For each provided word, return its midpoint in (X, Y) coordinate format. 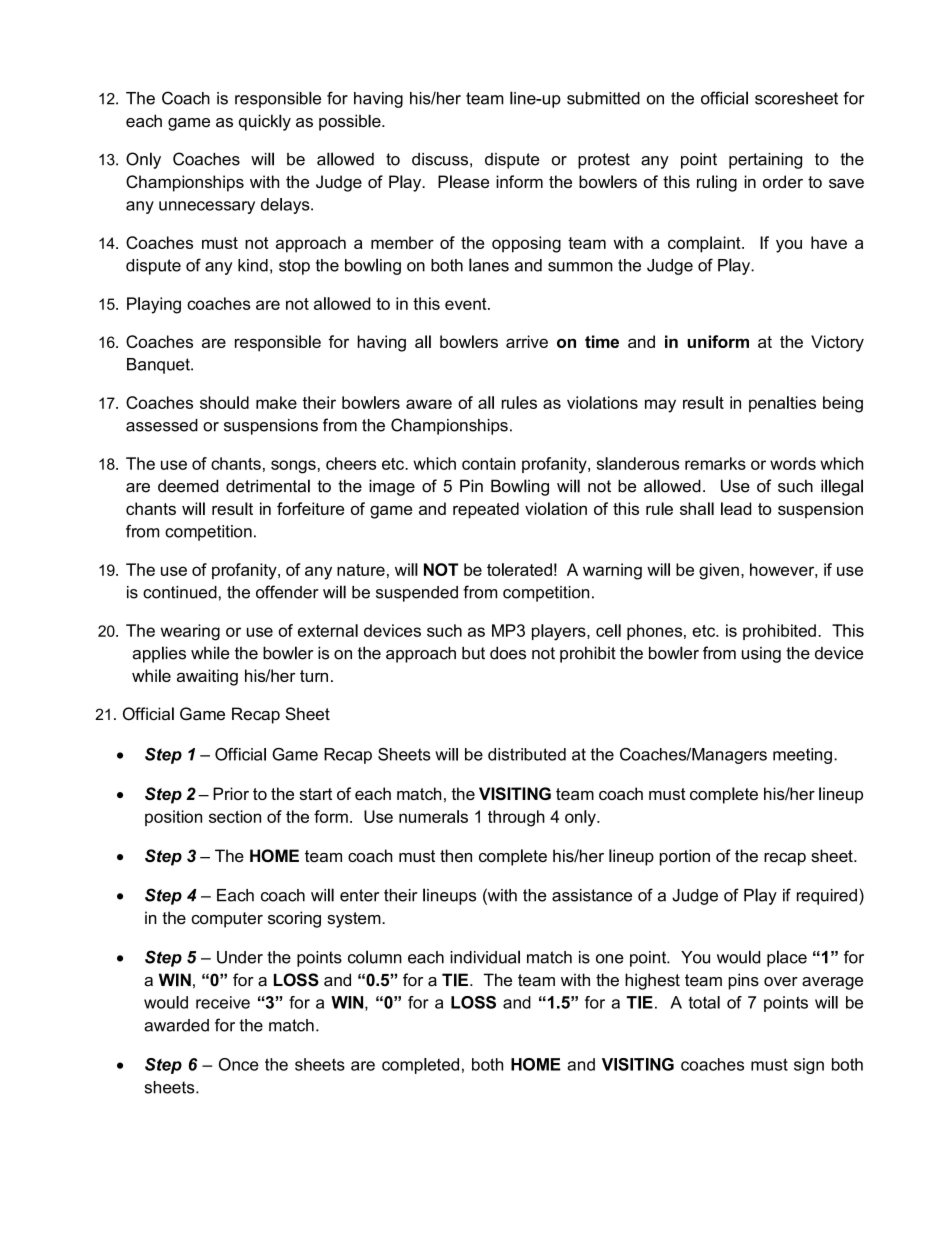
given (719, 571)
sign (809, 1066)
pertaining (765, 161)
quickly (265, 122)
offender (287, 592)
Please (463, 181)
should (224, 402)
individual (485, 957)
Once (239, 1064)
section (235, 816)
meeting (802, 756)
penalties (782, 404)
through (516, 818)
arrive (527, 341)
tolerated (519, 569)
